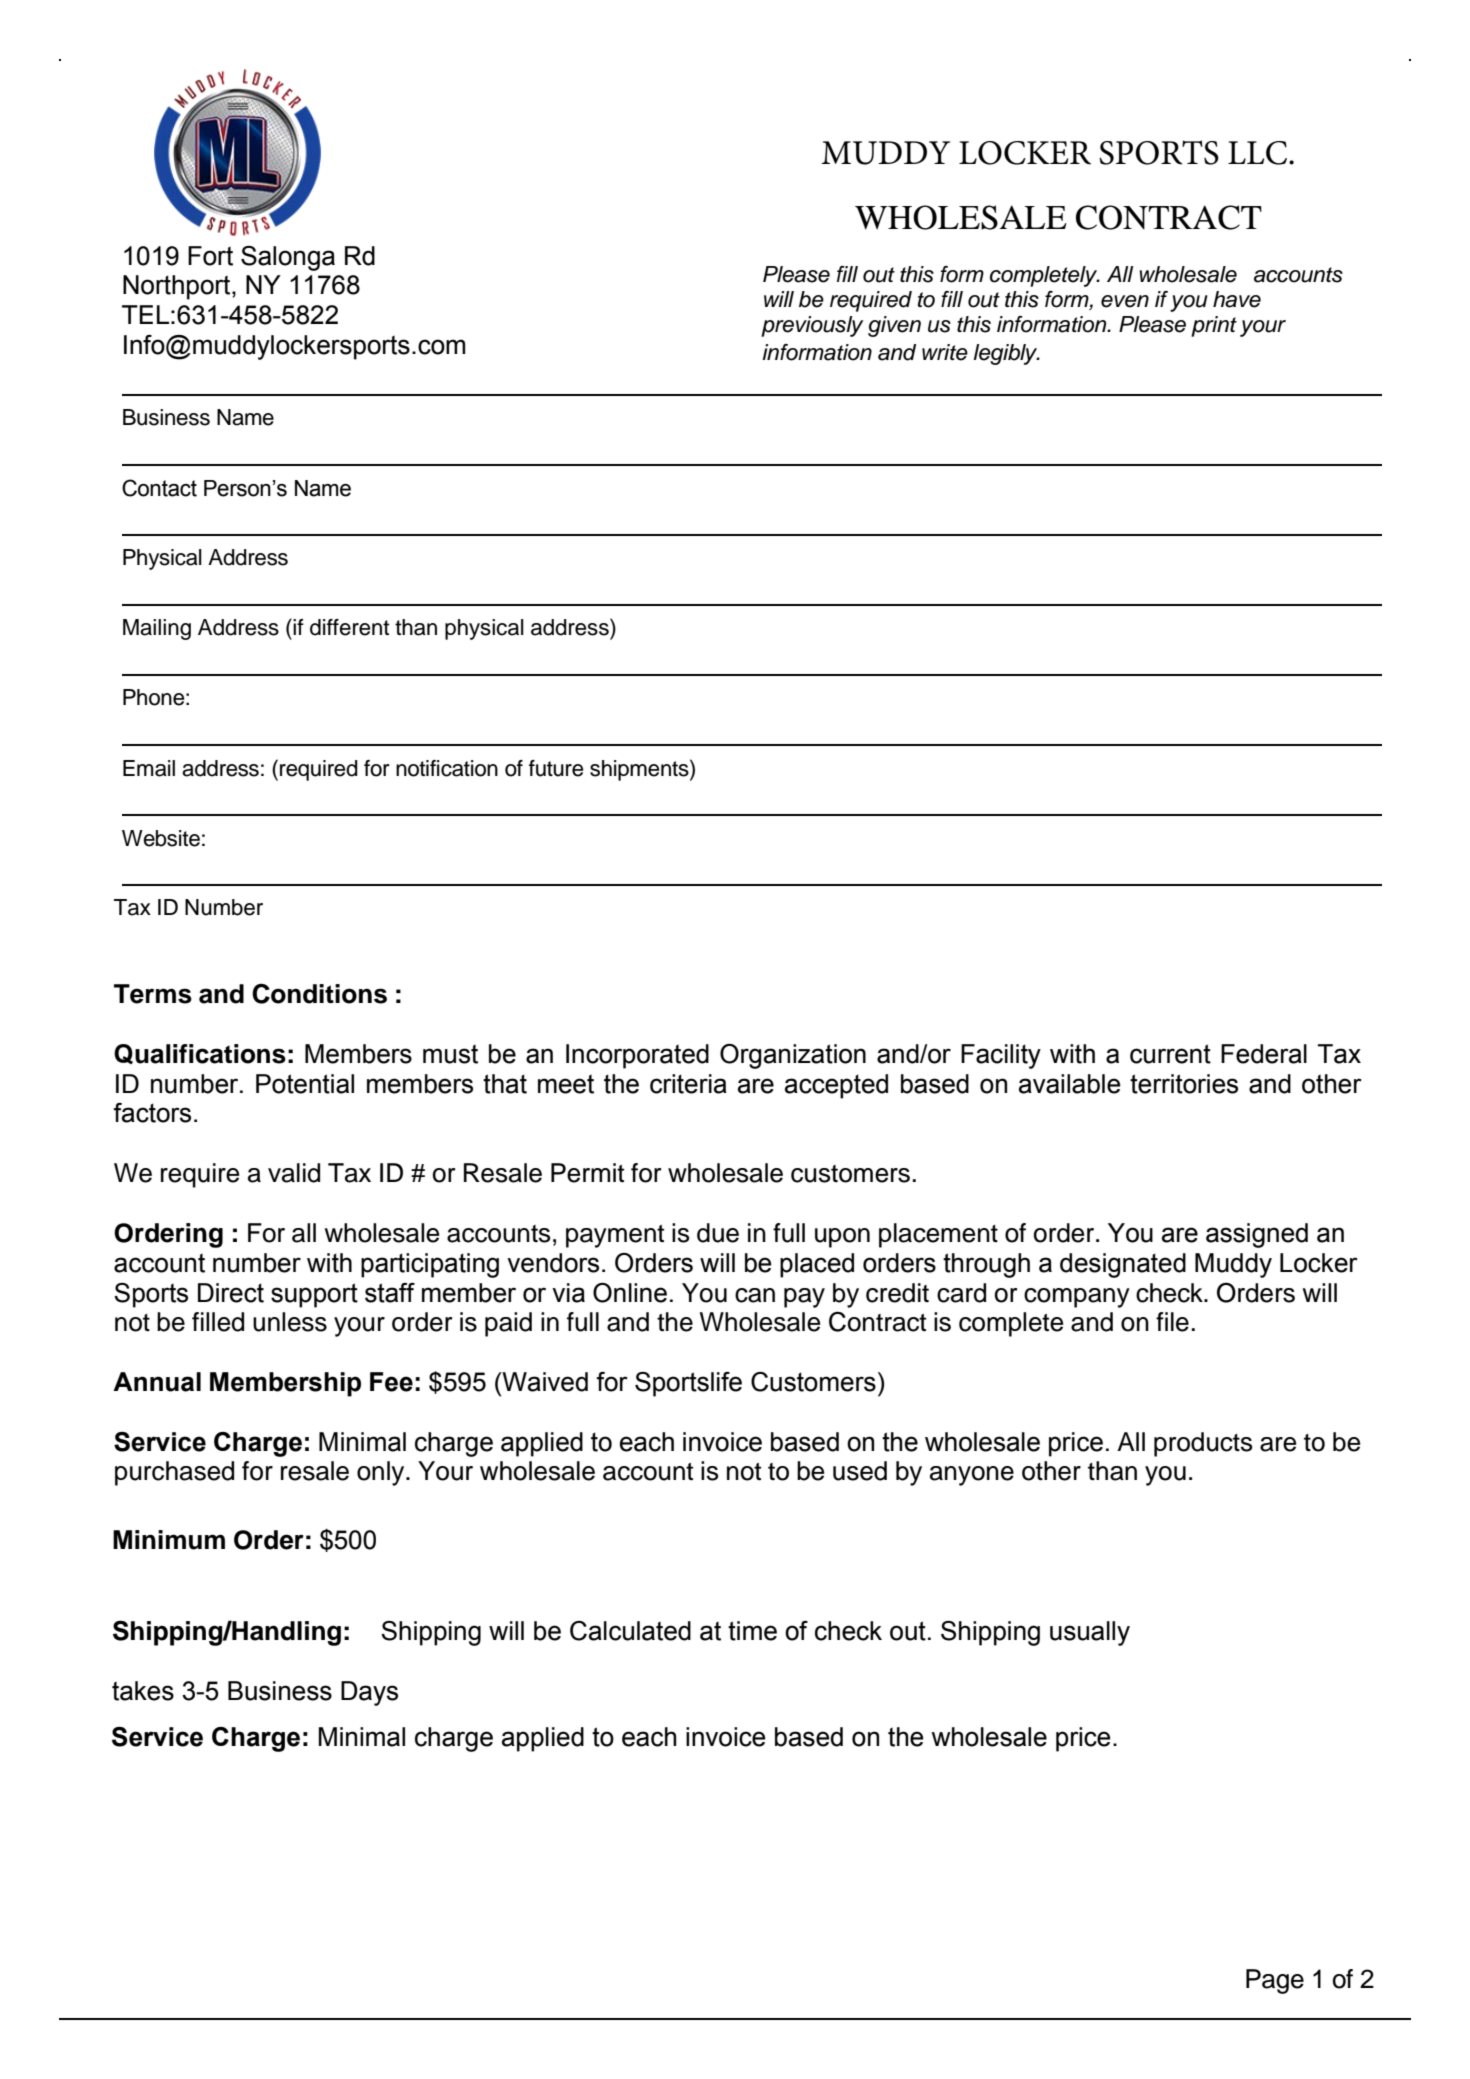  Describe the element at coordinates (349, 627) in the image. I see `different` at that location.
